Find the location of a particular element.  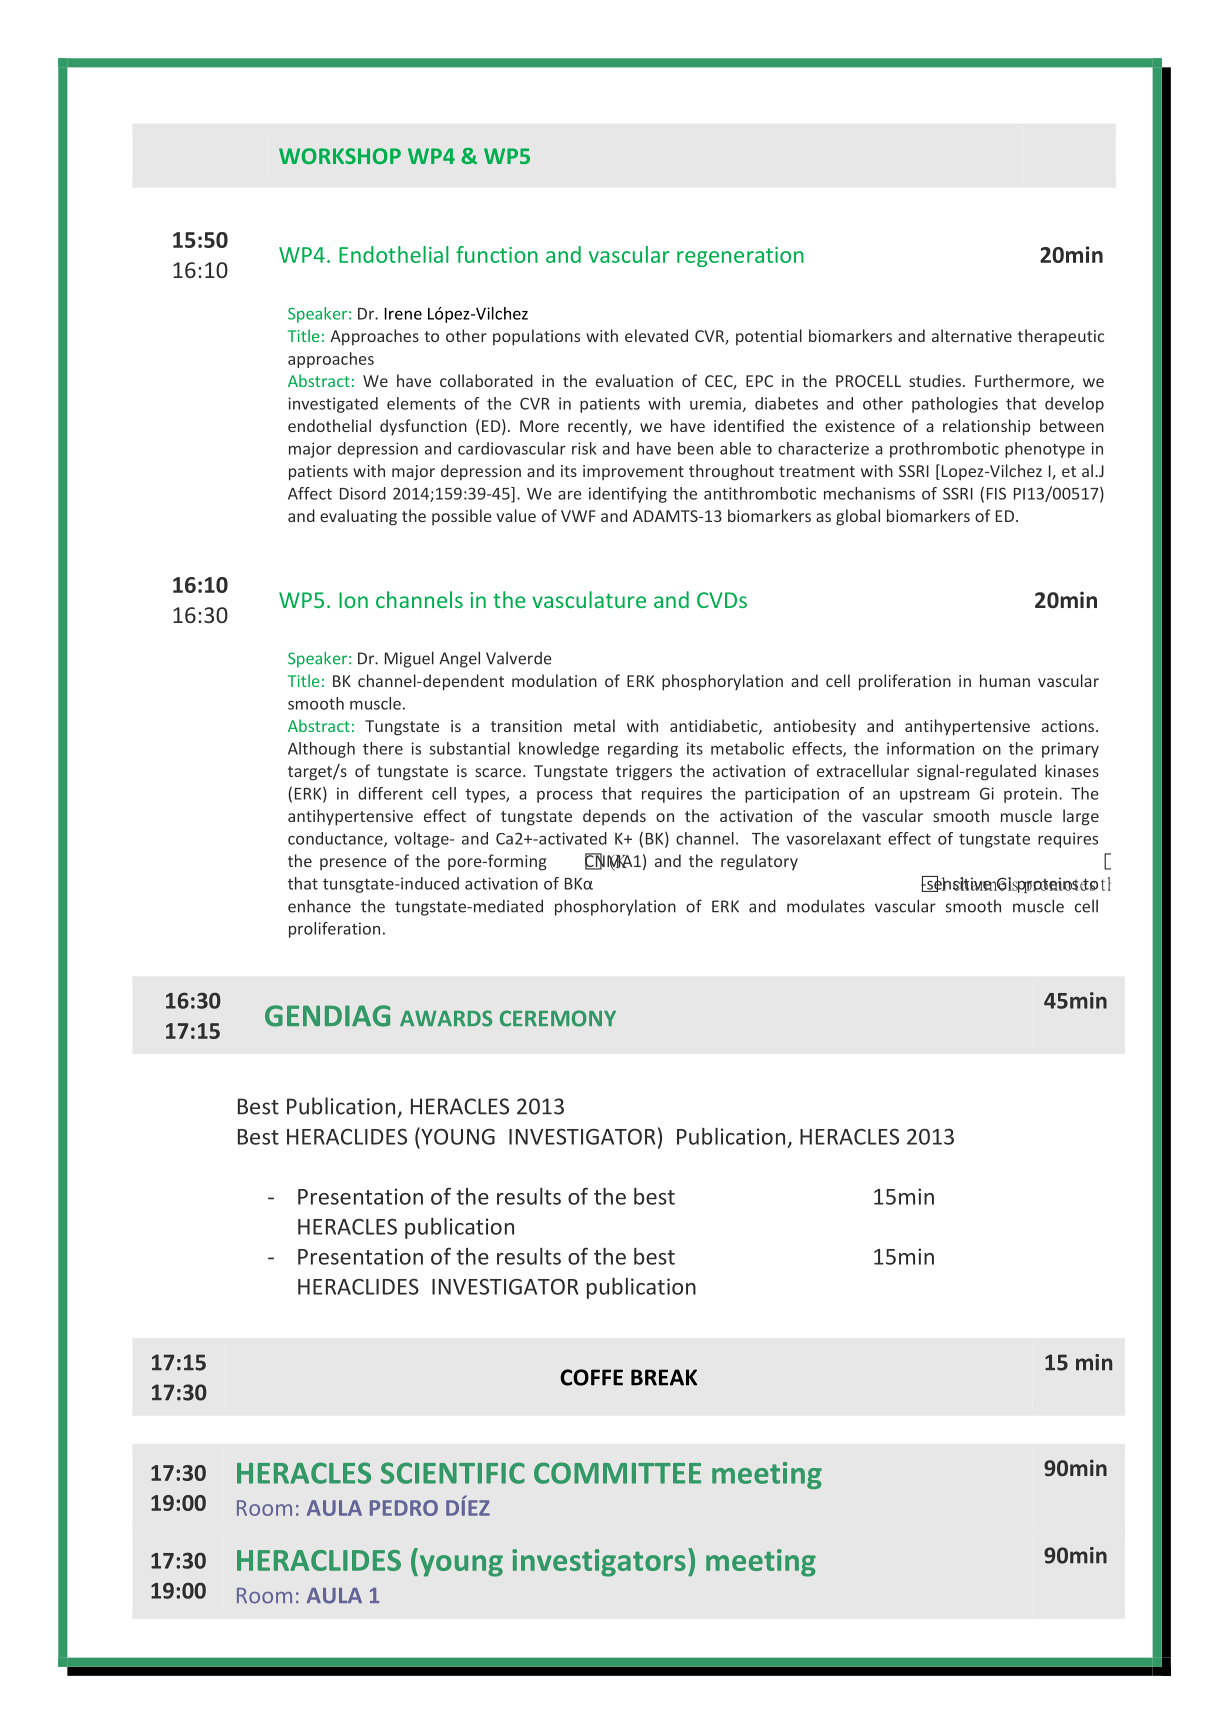

COMMITTEE is located at coordinates (617, 1473).
